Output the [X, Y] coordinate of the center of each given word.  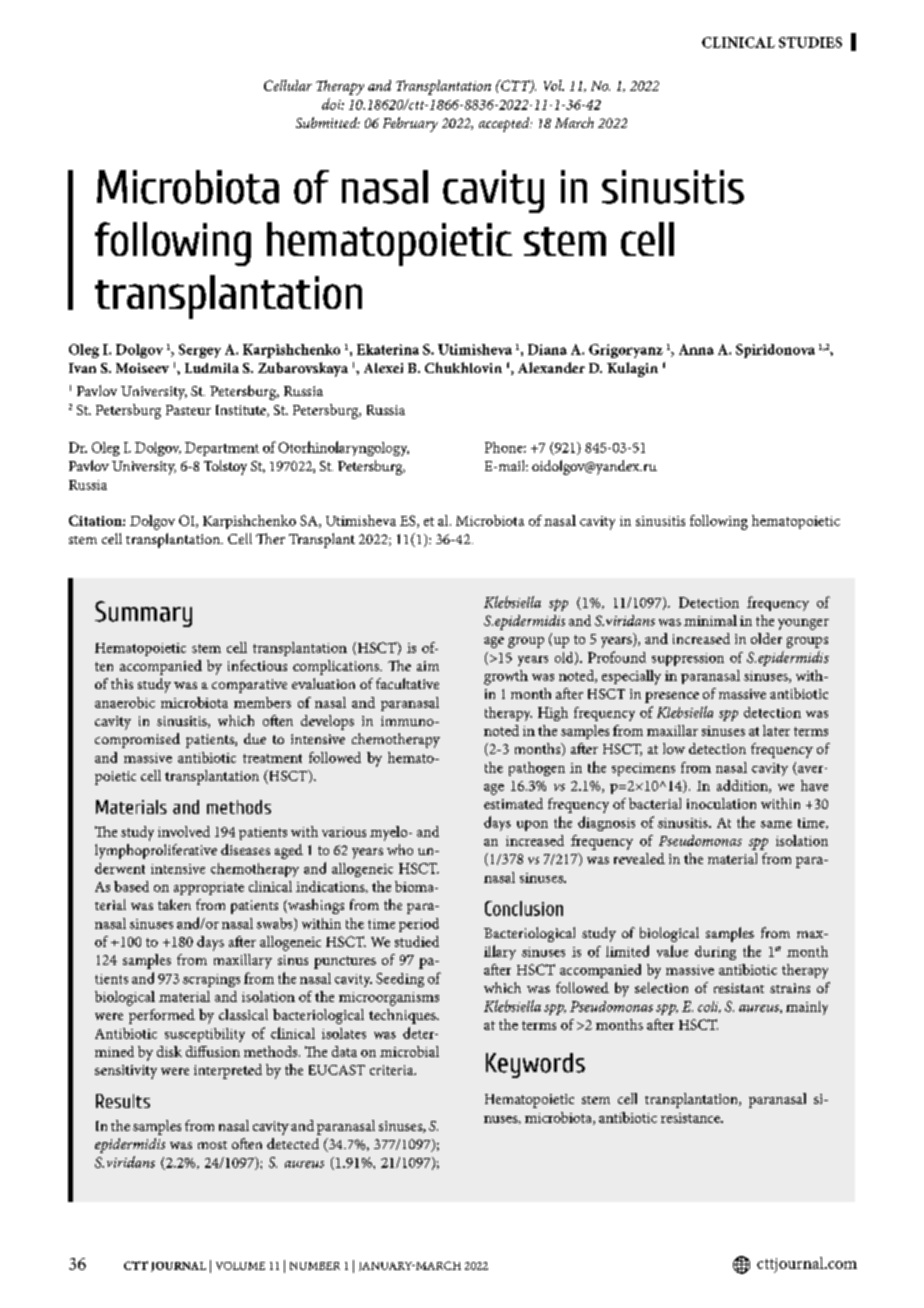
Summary [143, 614]
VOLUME [240, 1266]
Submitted [328, 122]
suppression [688, 659]
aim [428, 666]
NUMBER [315, 1266]
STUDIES [810, 42]
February [410, 124]
